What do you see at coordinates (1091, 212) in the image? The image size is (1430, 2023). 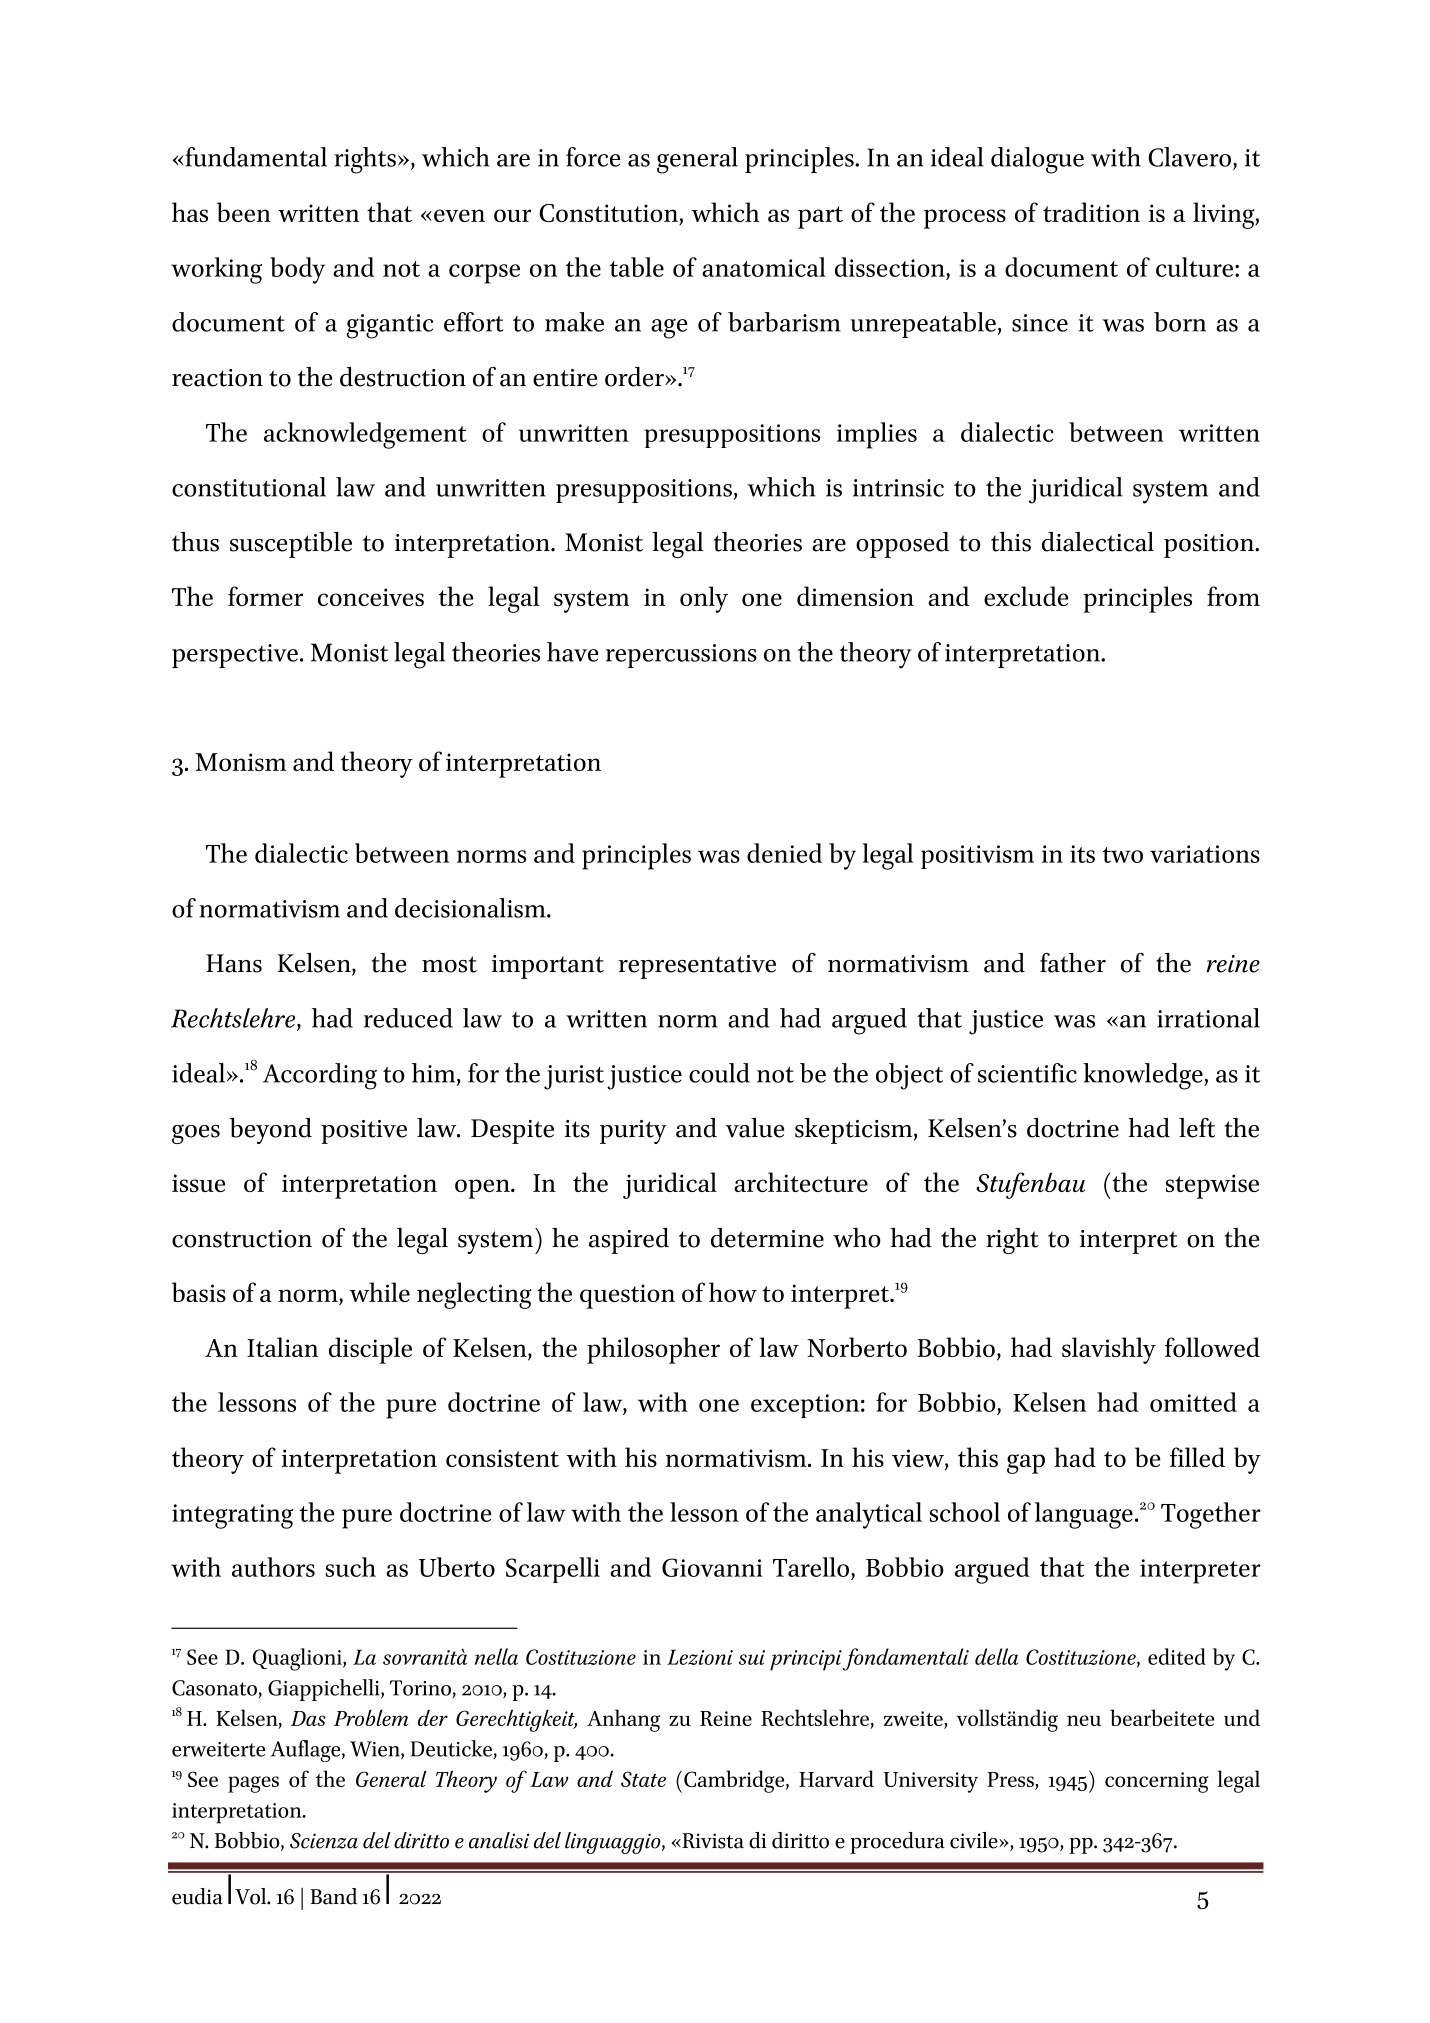 I see `tradition` at bounding box center [1091, 212].
